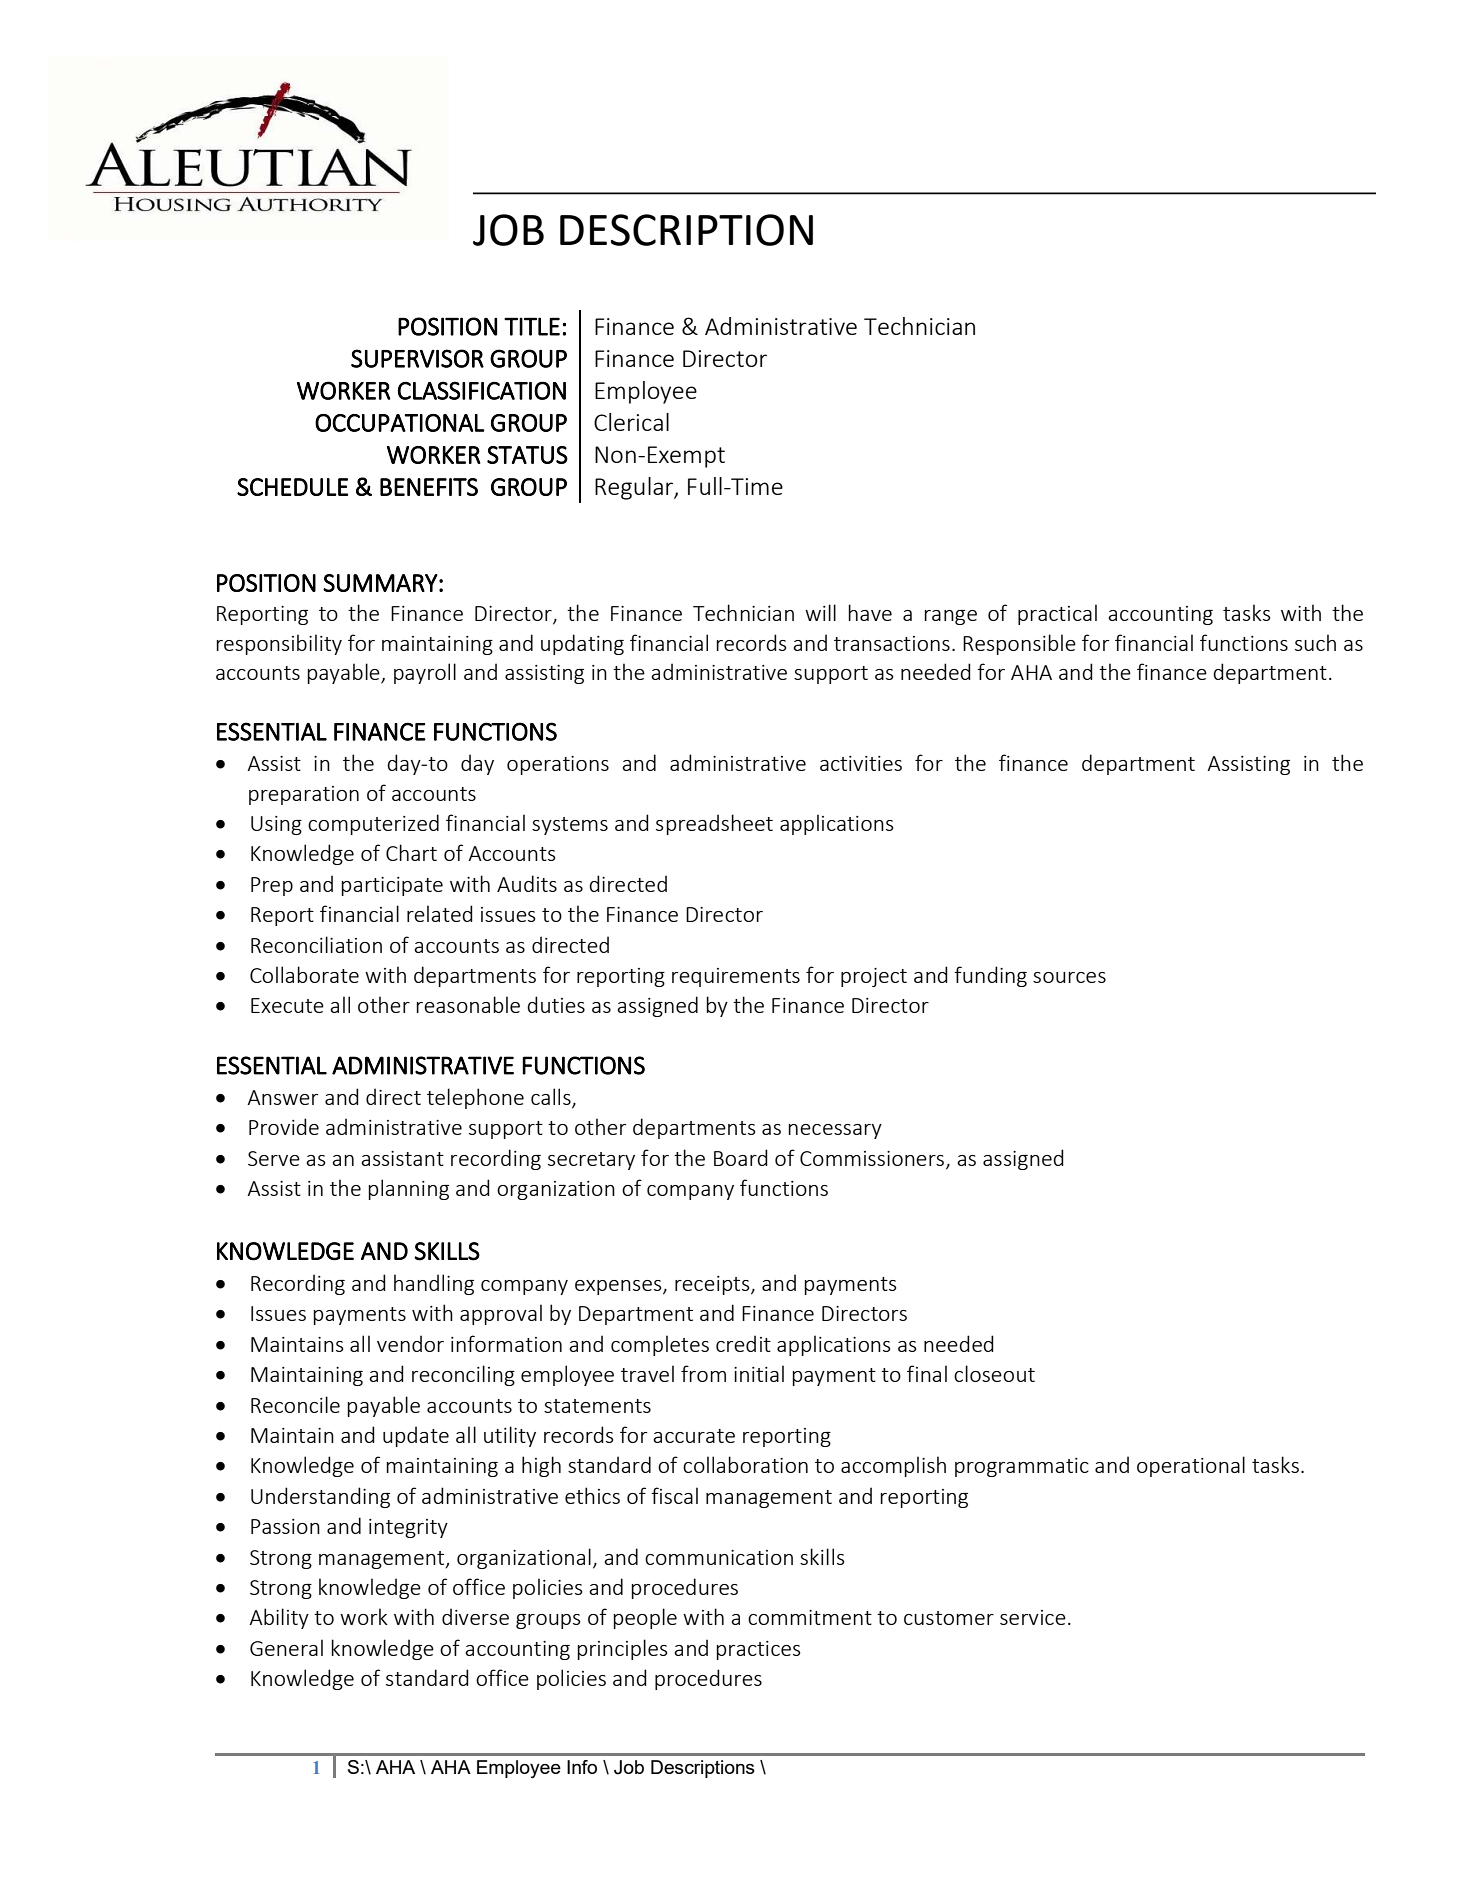 This document has height=1891, width=1462. I want to click on commitment, so click(810, 1617).
